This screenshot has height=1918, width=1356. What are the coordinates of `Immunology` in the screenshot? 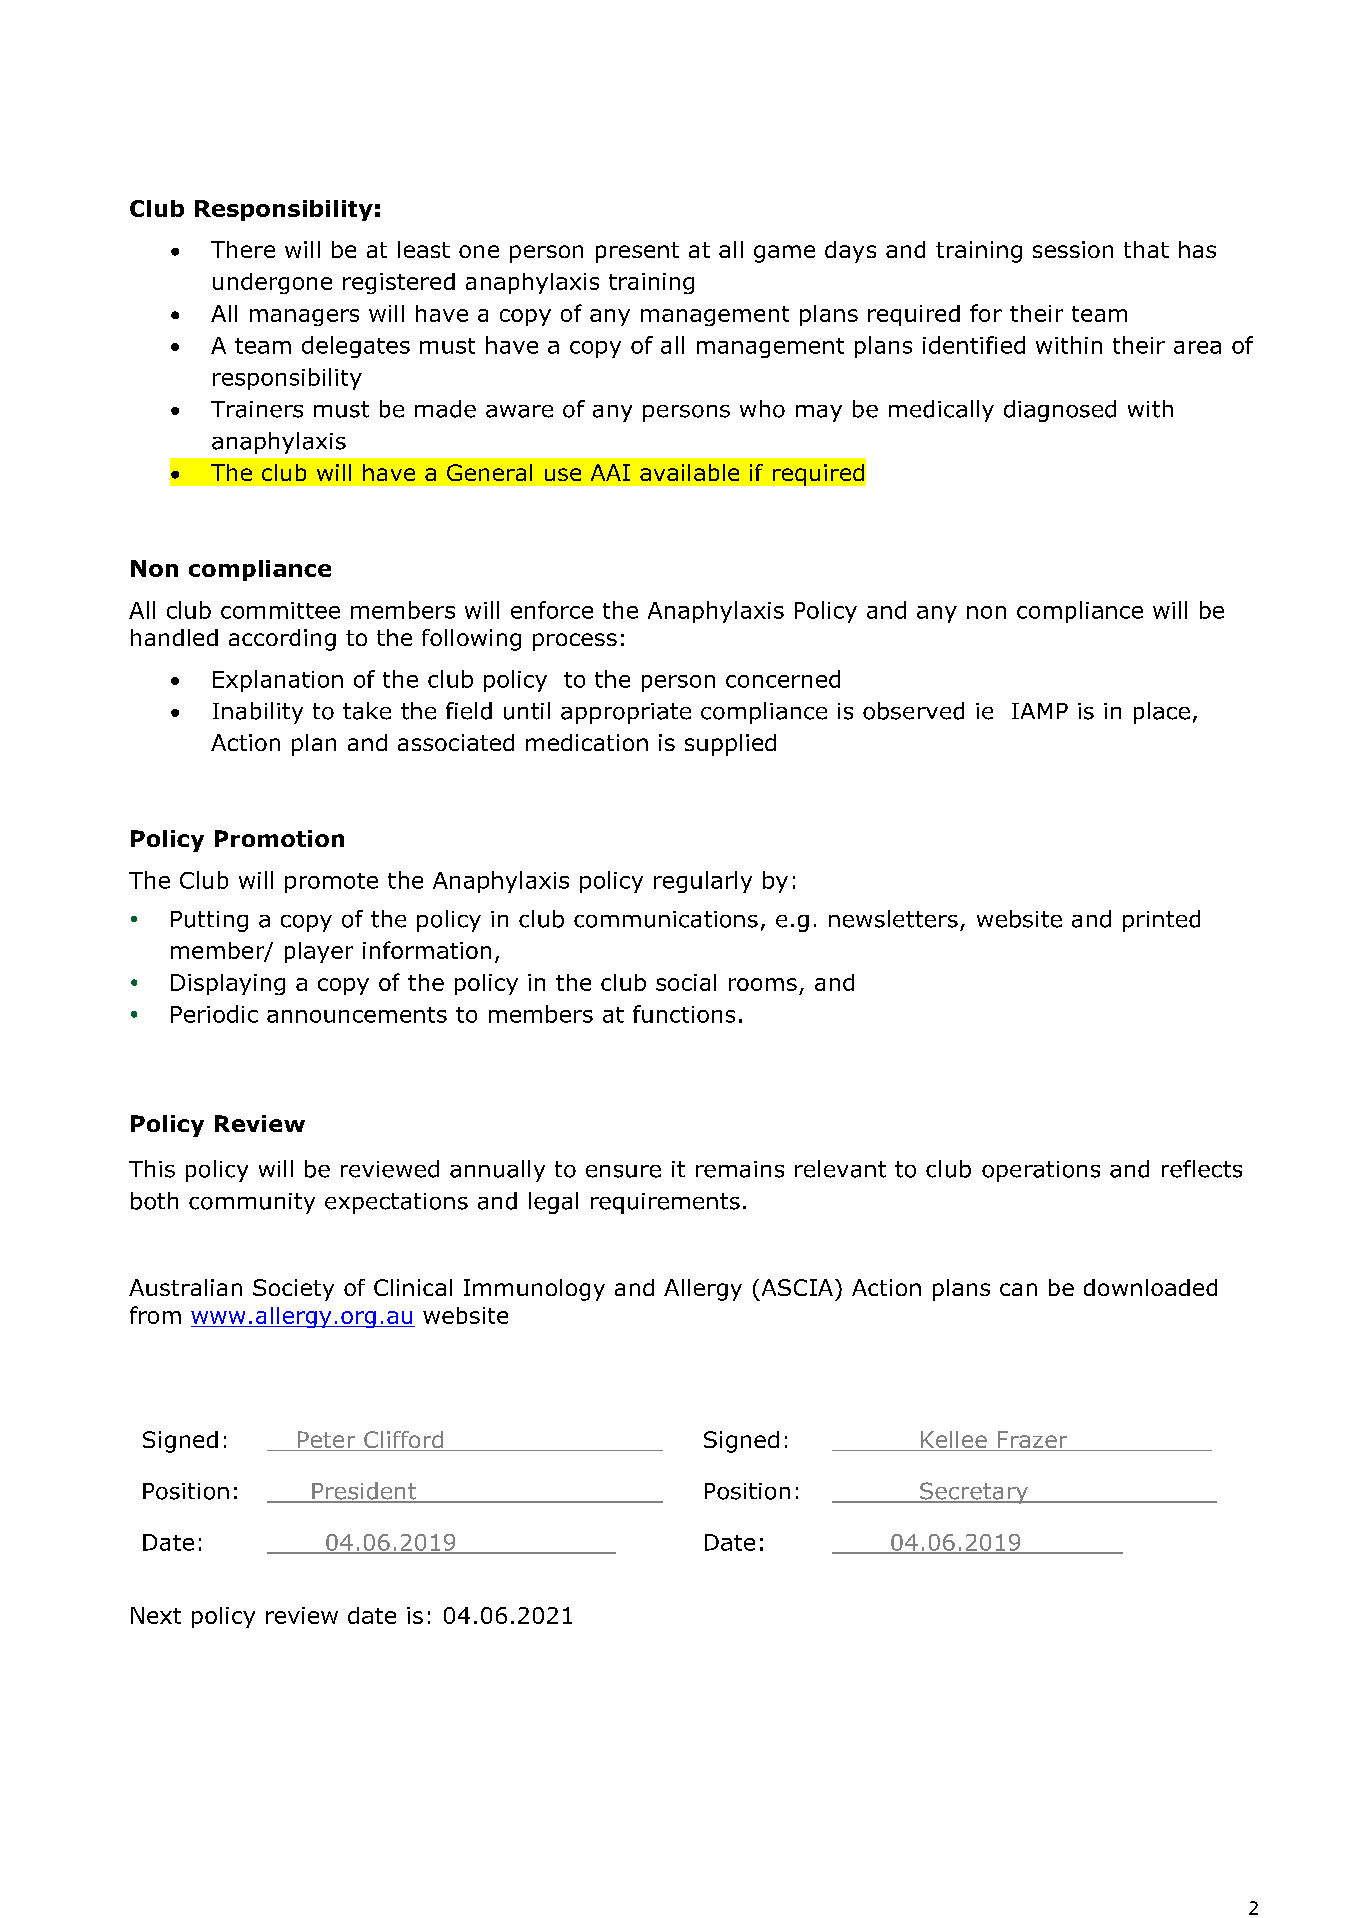 It's located at (534, 1290).
